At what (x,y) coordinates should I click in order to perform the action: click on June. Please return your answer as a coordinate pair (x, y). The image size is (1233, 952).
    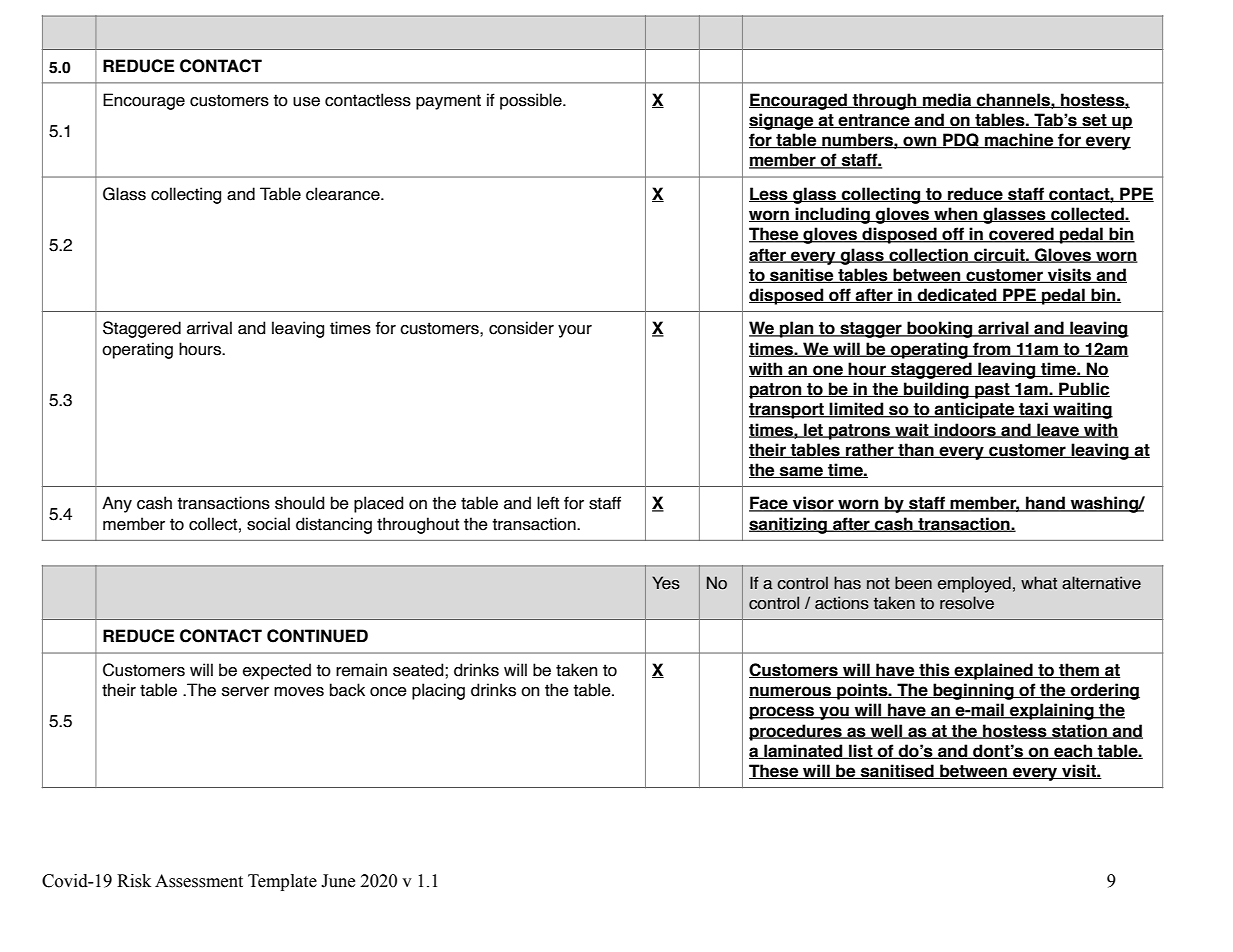
    Looking at the image, I should click on (338, 881).
